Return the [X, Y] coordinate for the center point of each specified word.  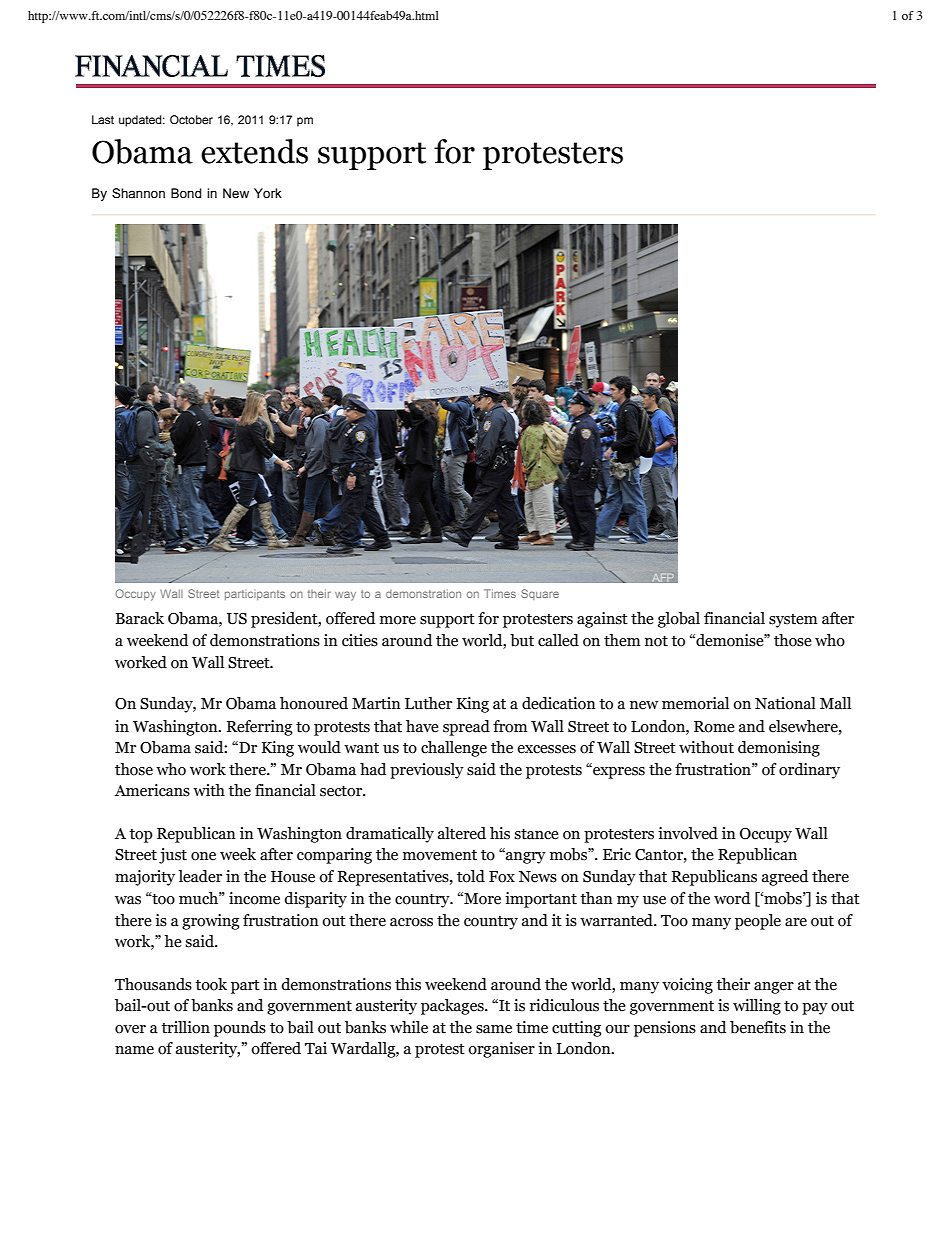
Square [540, 594]
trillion [185, 1027]
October [191, 119]
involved [688, 833]
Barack [140, 618]
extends [254, 151]
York [268, 193]
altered [462, 833]
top [141, 836]
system [793, 621]
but [522, 640]
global [679, 620]
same [494, 1029]
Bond [186, 193]
